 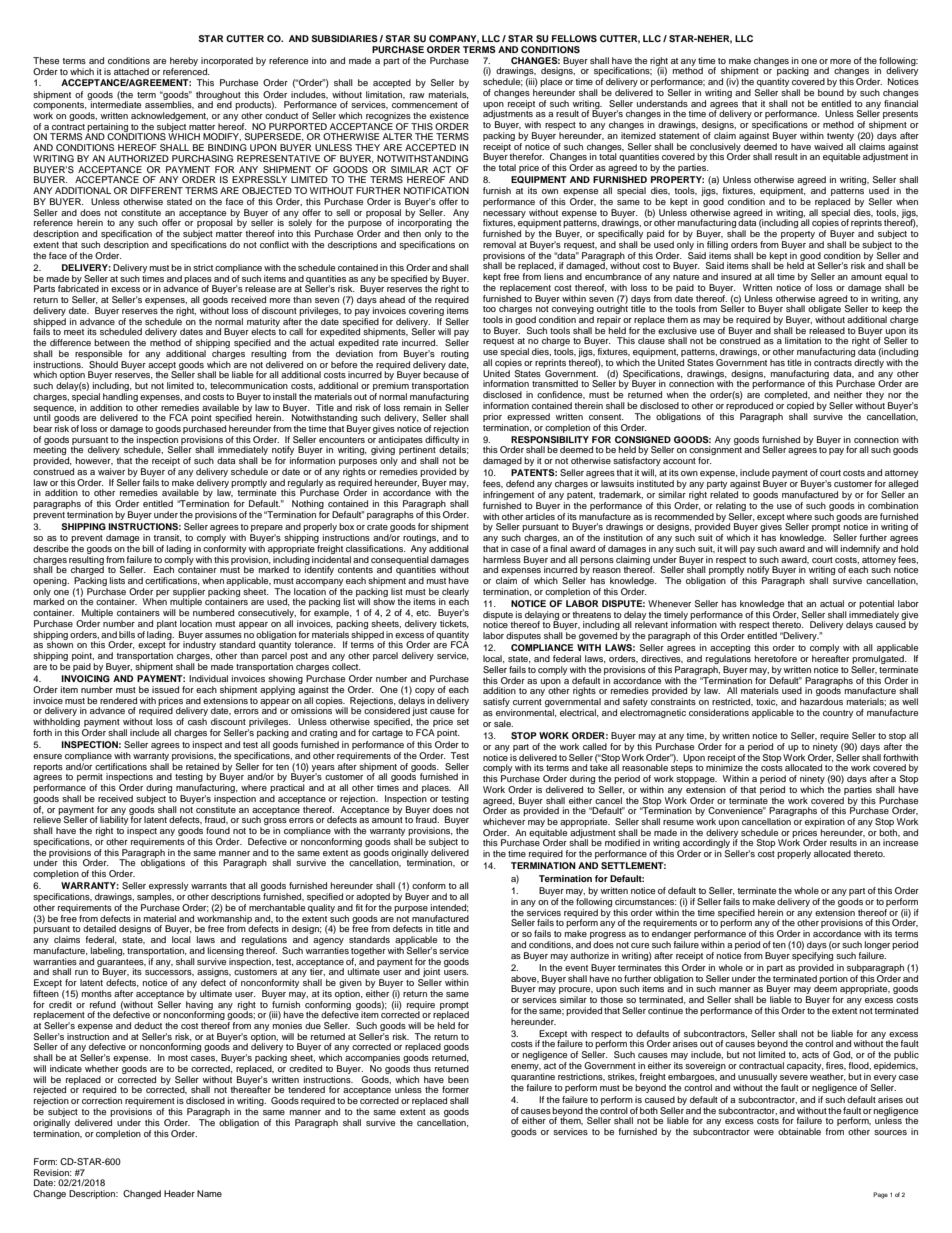 What do you see at coordinates (825, 822) in the page?
I see `expiration` at bounding box center [825, 822].
